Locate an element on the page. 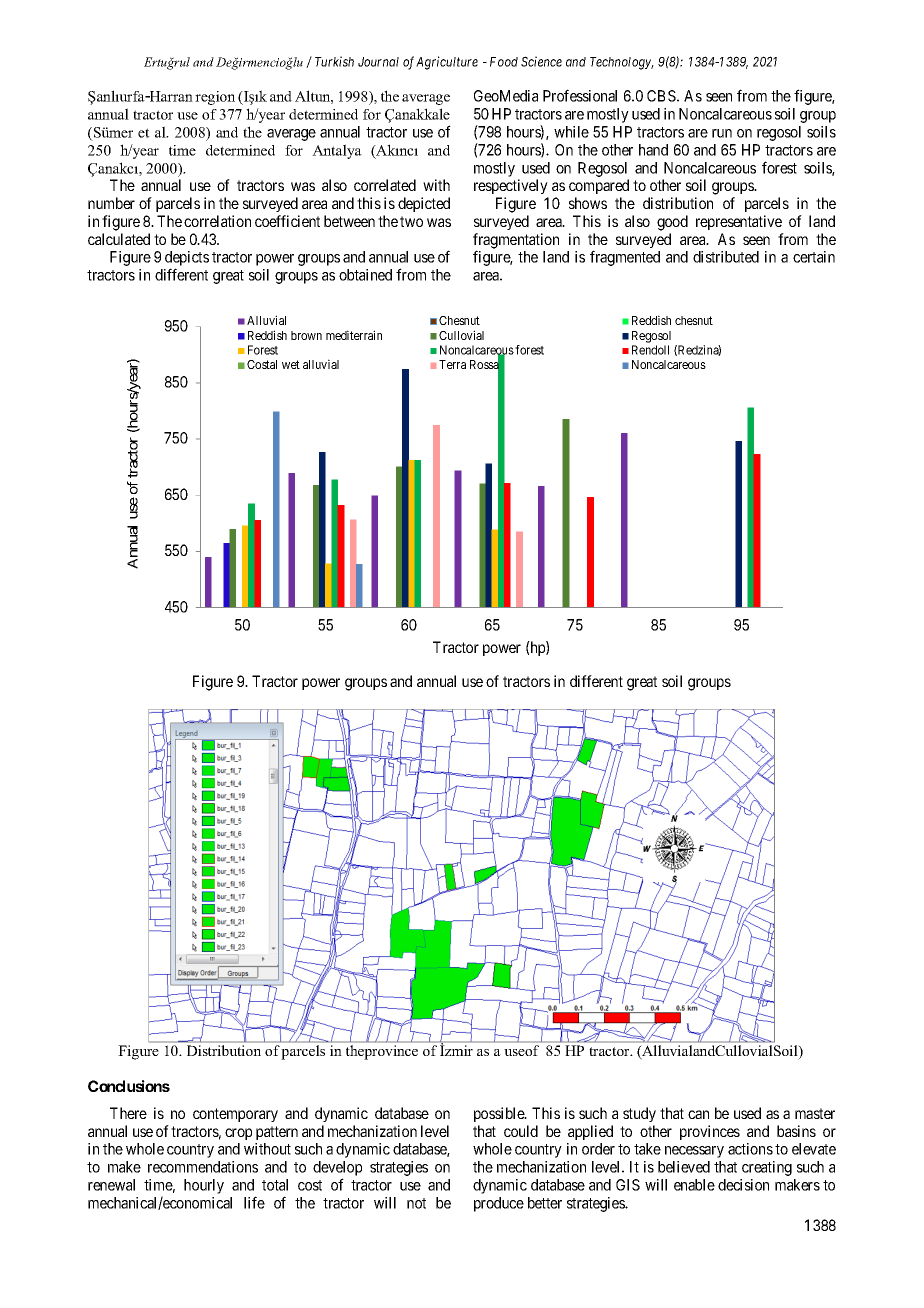  brown is located at coordinates (306, 335).
